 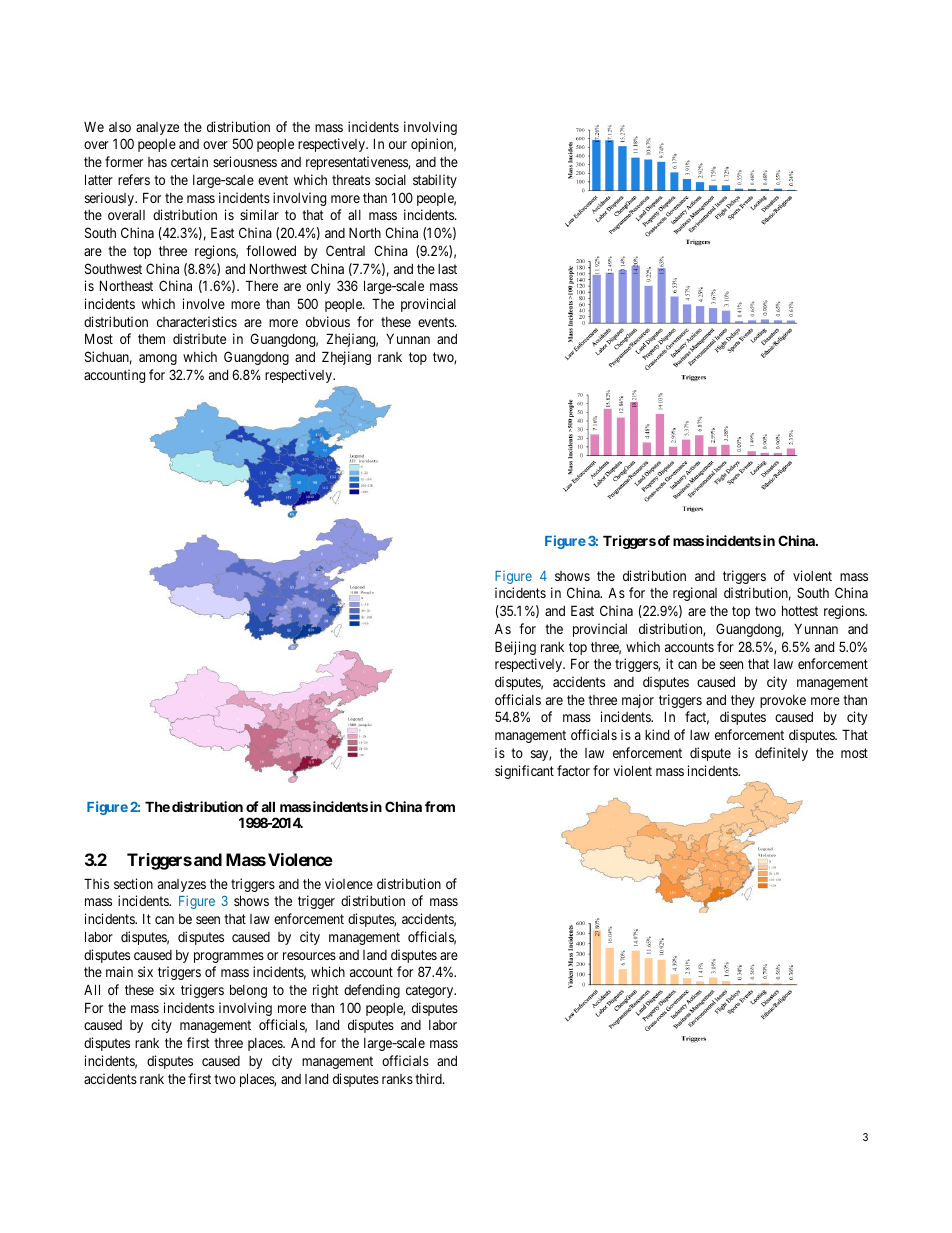 I want to click on belong, so click(x=248, y=991).
